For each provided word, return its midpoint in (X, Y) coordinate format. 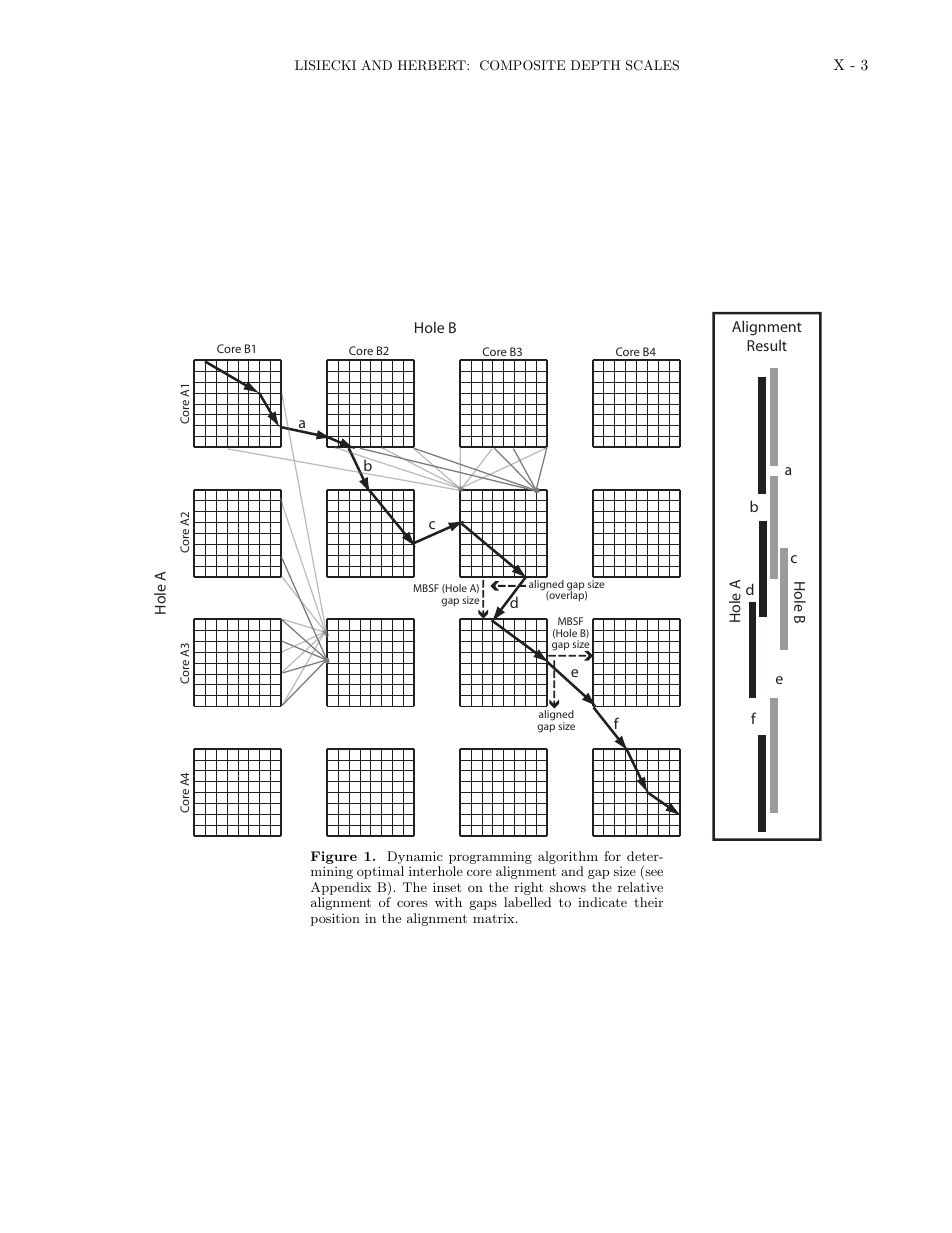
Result (767, 345)
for (612, 856)
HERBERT (433, 65)
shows (568, 887)
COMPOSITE (522, 65)
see (653, 874)
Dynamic (415, 859)
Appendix (341, 890)
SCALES (652, 65)
